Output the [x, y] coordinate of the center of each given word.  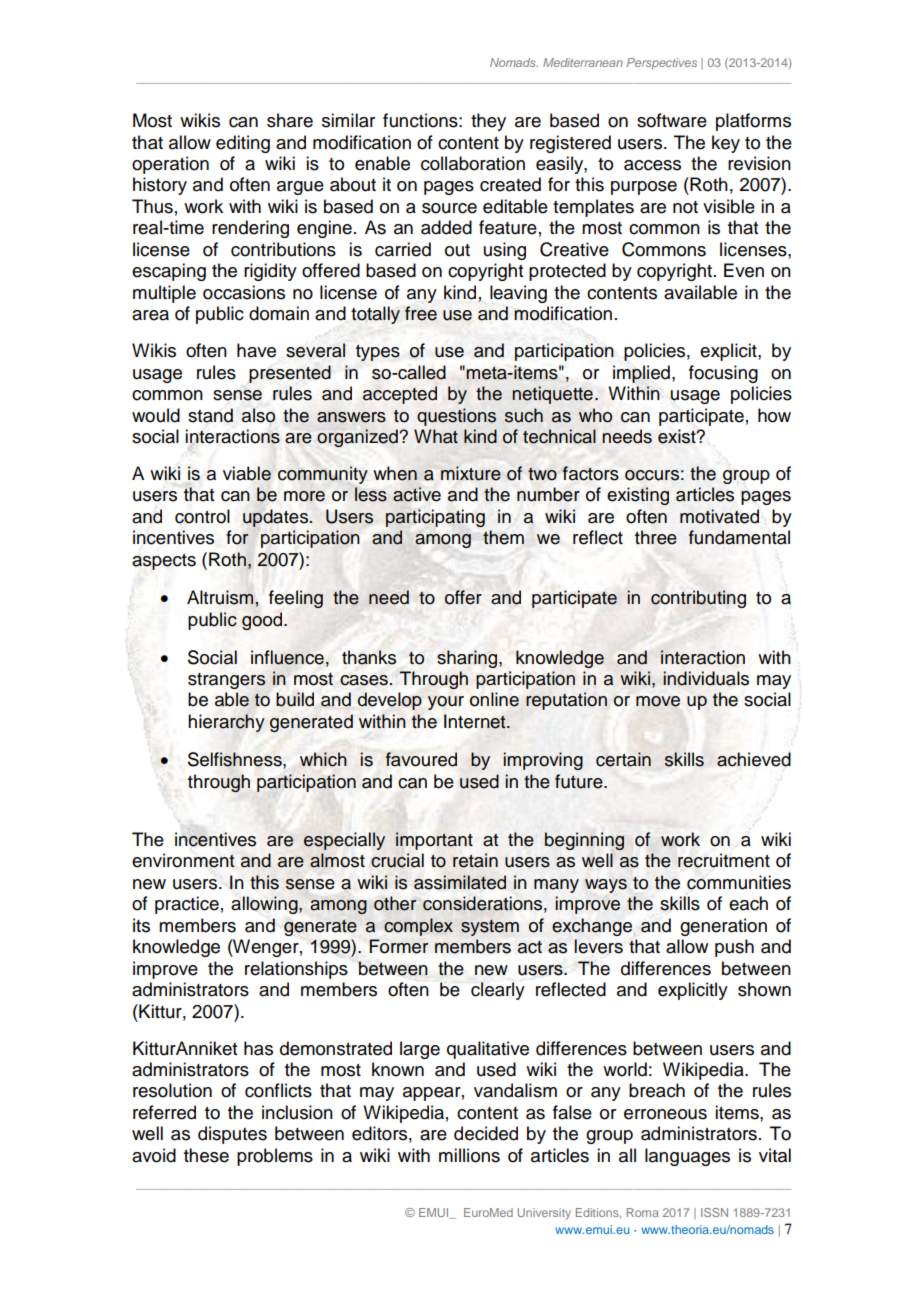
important [434, 841]
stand [210, 415]
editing [243, 144]
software [672, 120]
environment [183, 860]
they [488, 122]
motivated [719, 516]
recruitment [724, 860]
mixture [471, 473]
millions [469, 1155]
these [206, 1155]
